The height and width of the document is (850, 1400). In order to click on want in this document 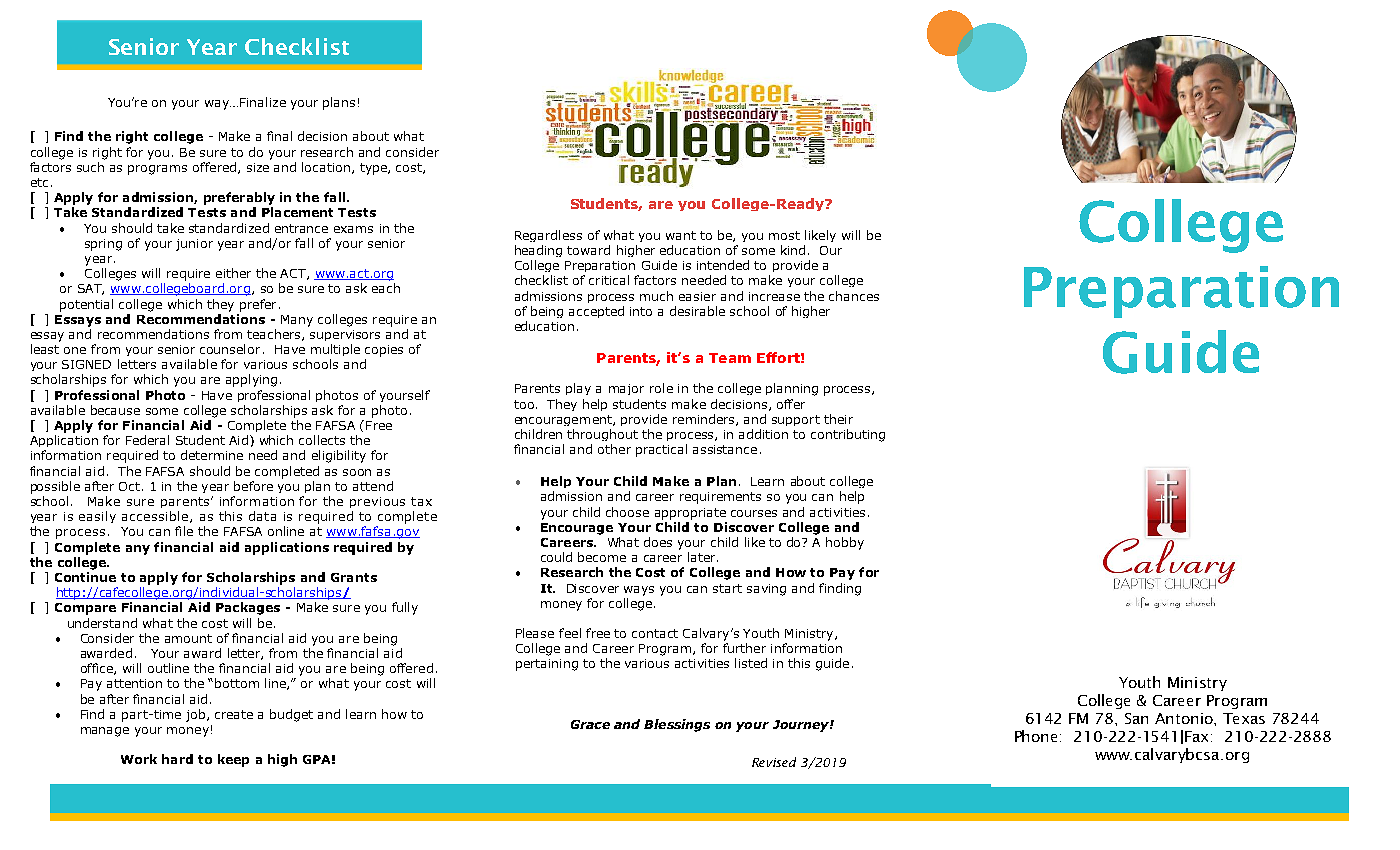, I will do `click(681, 235)`.
